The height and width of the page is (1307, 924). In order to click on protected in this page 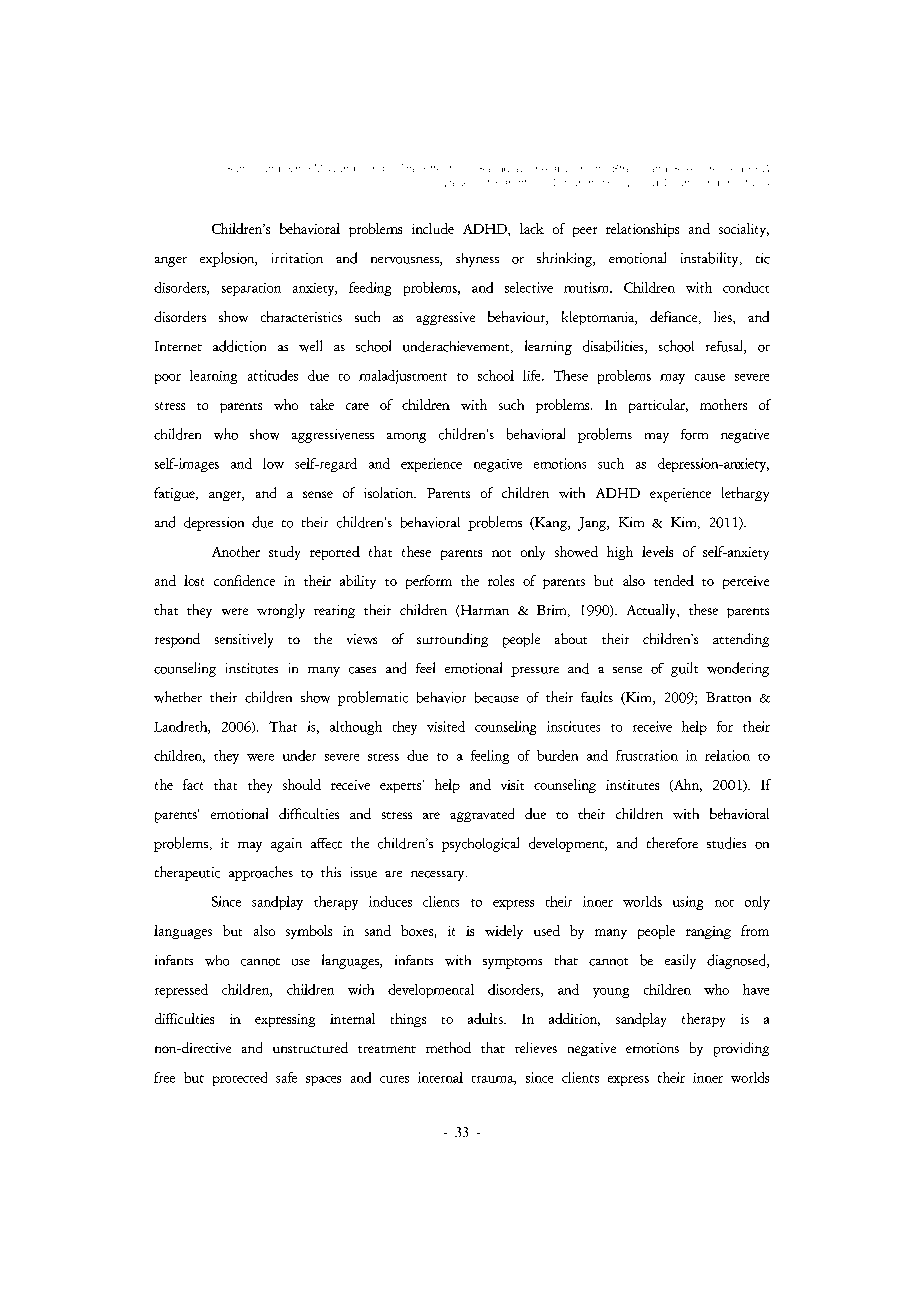, I will do `click(240, 1079)`.
